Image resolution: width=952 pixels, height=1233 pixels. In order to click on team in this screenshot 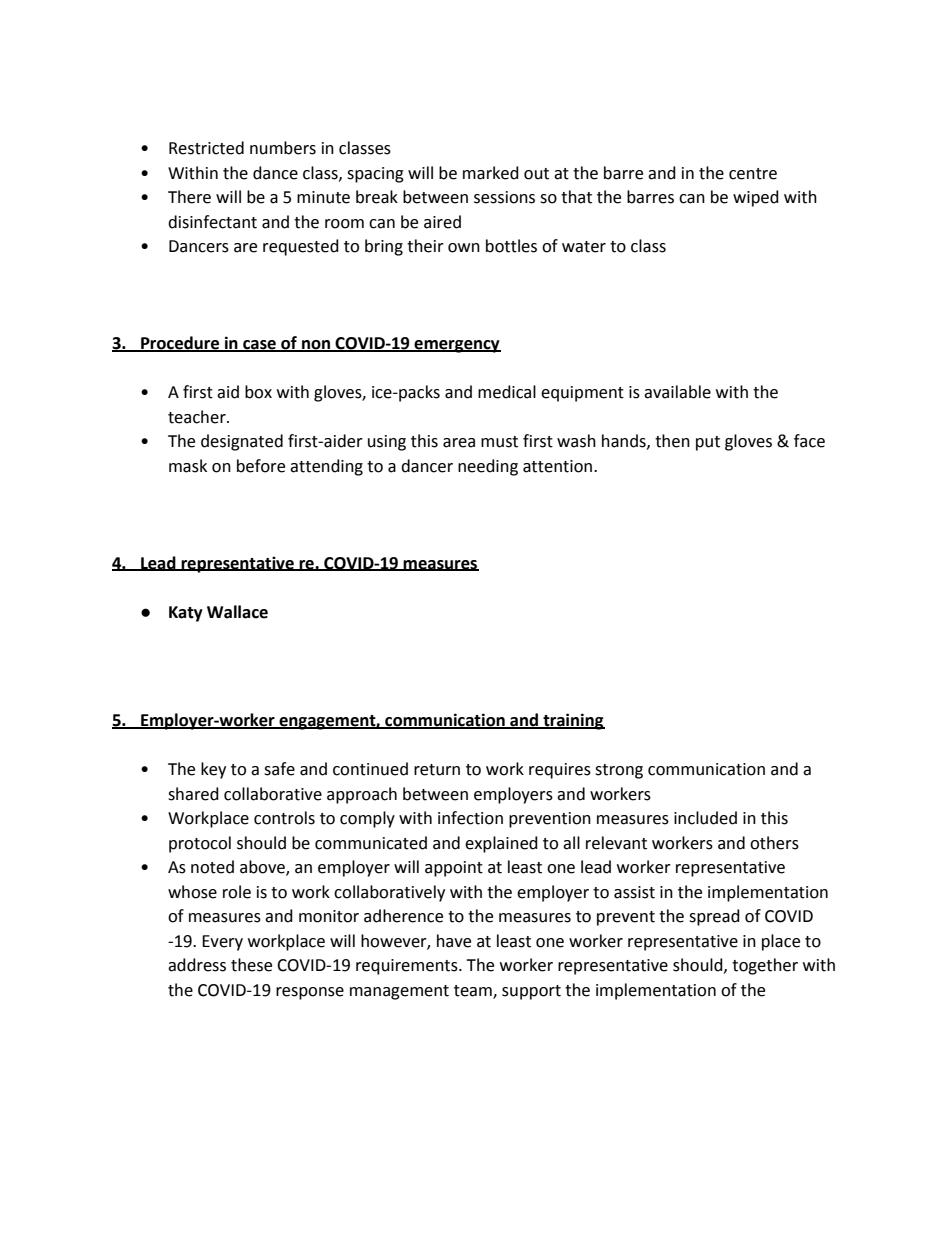, I will do `click(474, 992)`.
